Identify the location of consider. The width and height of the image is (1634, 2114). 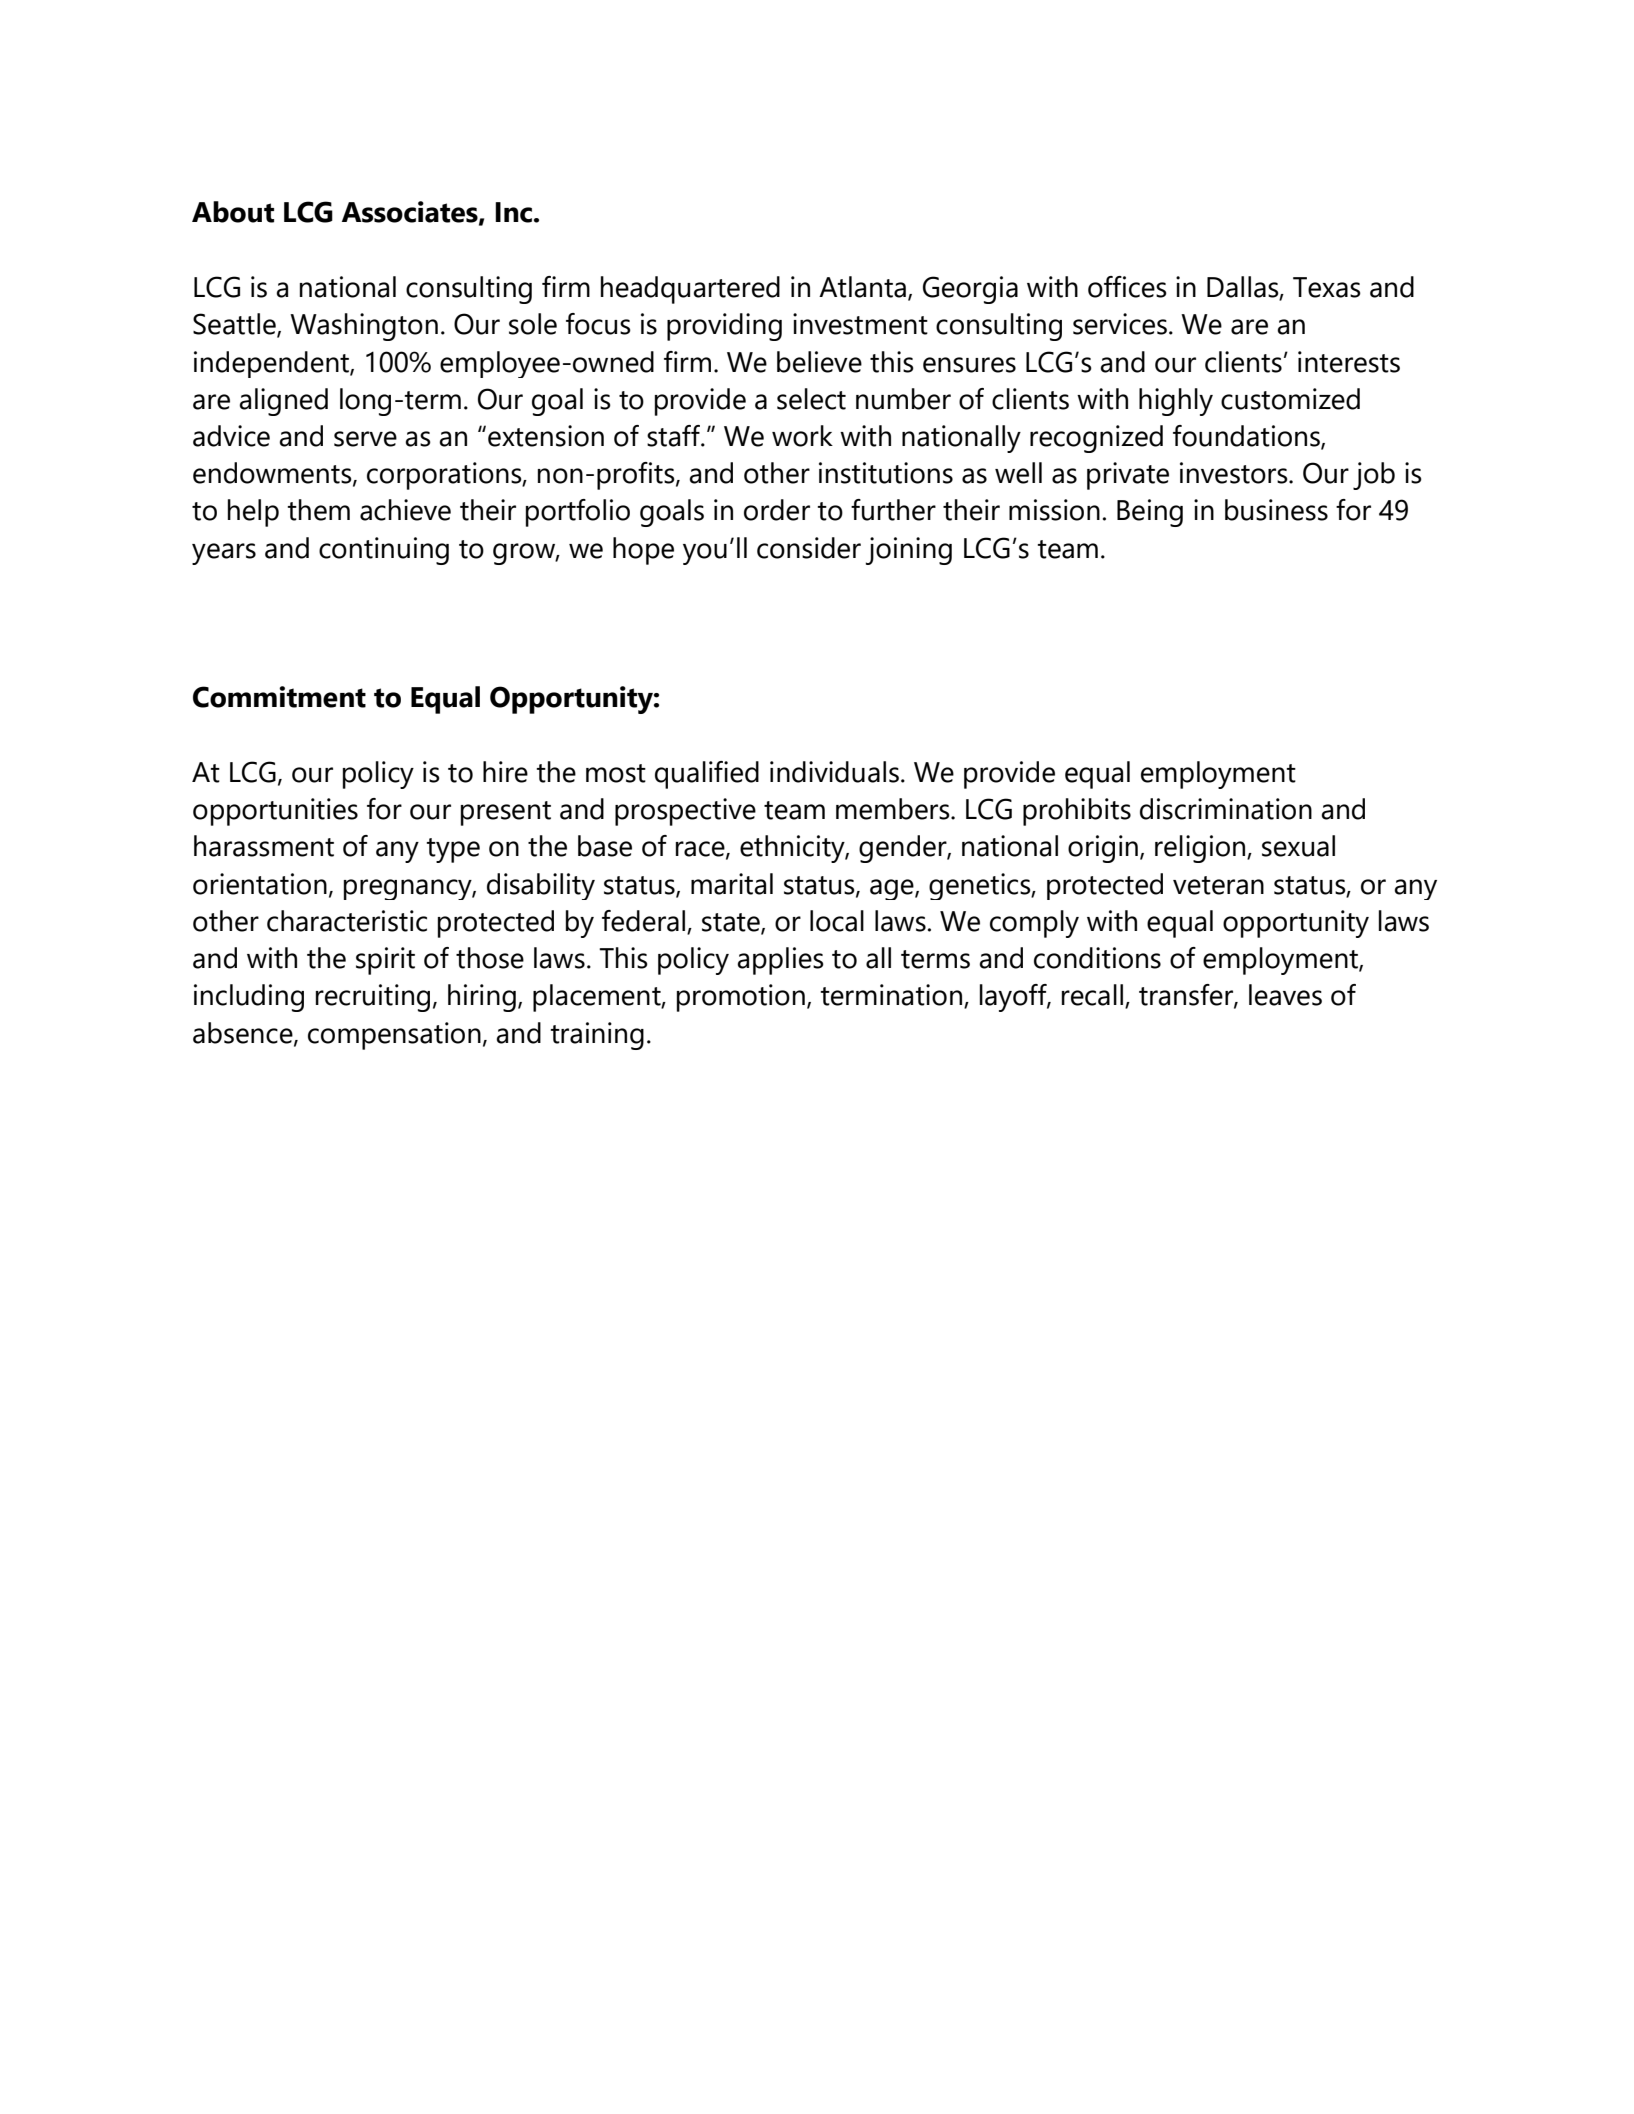
(809, 548).
